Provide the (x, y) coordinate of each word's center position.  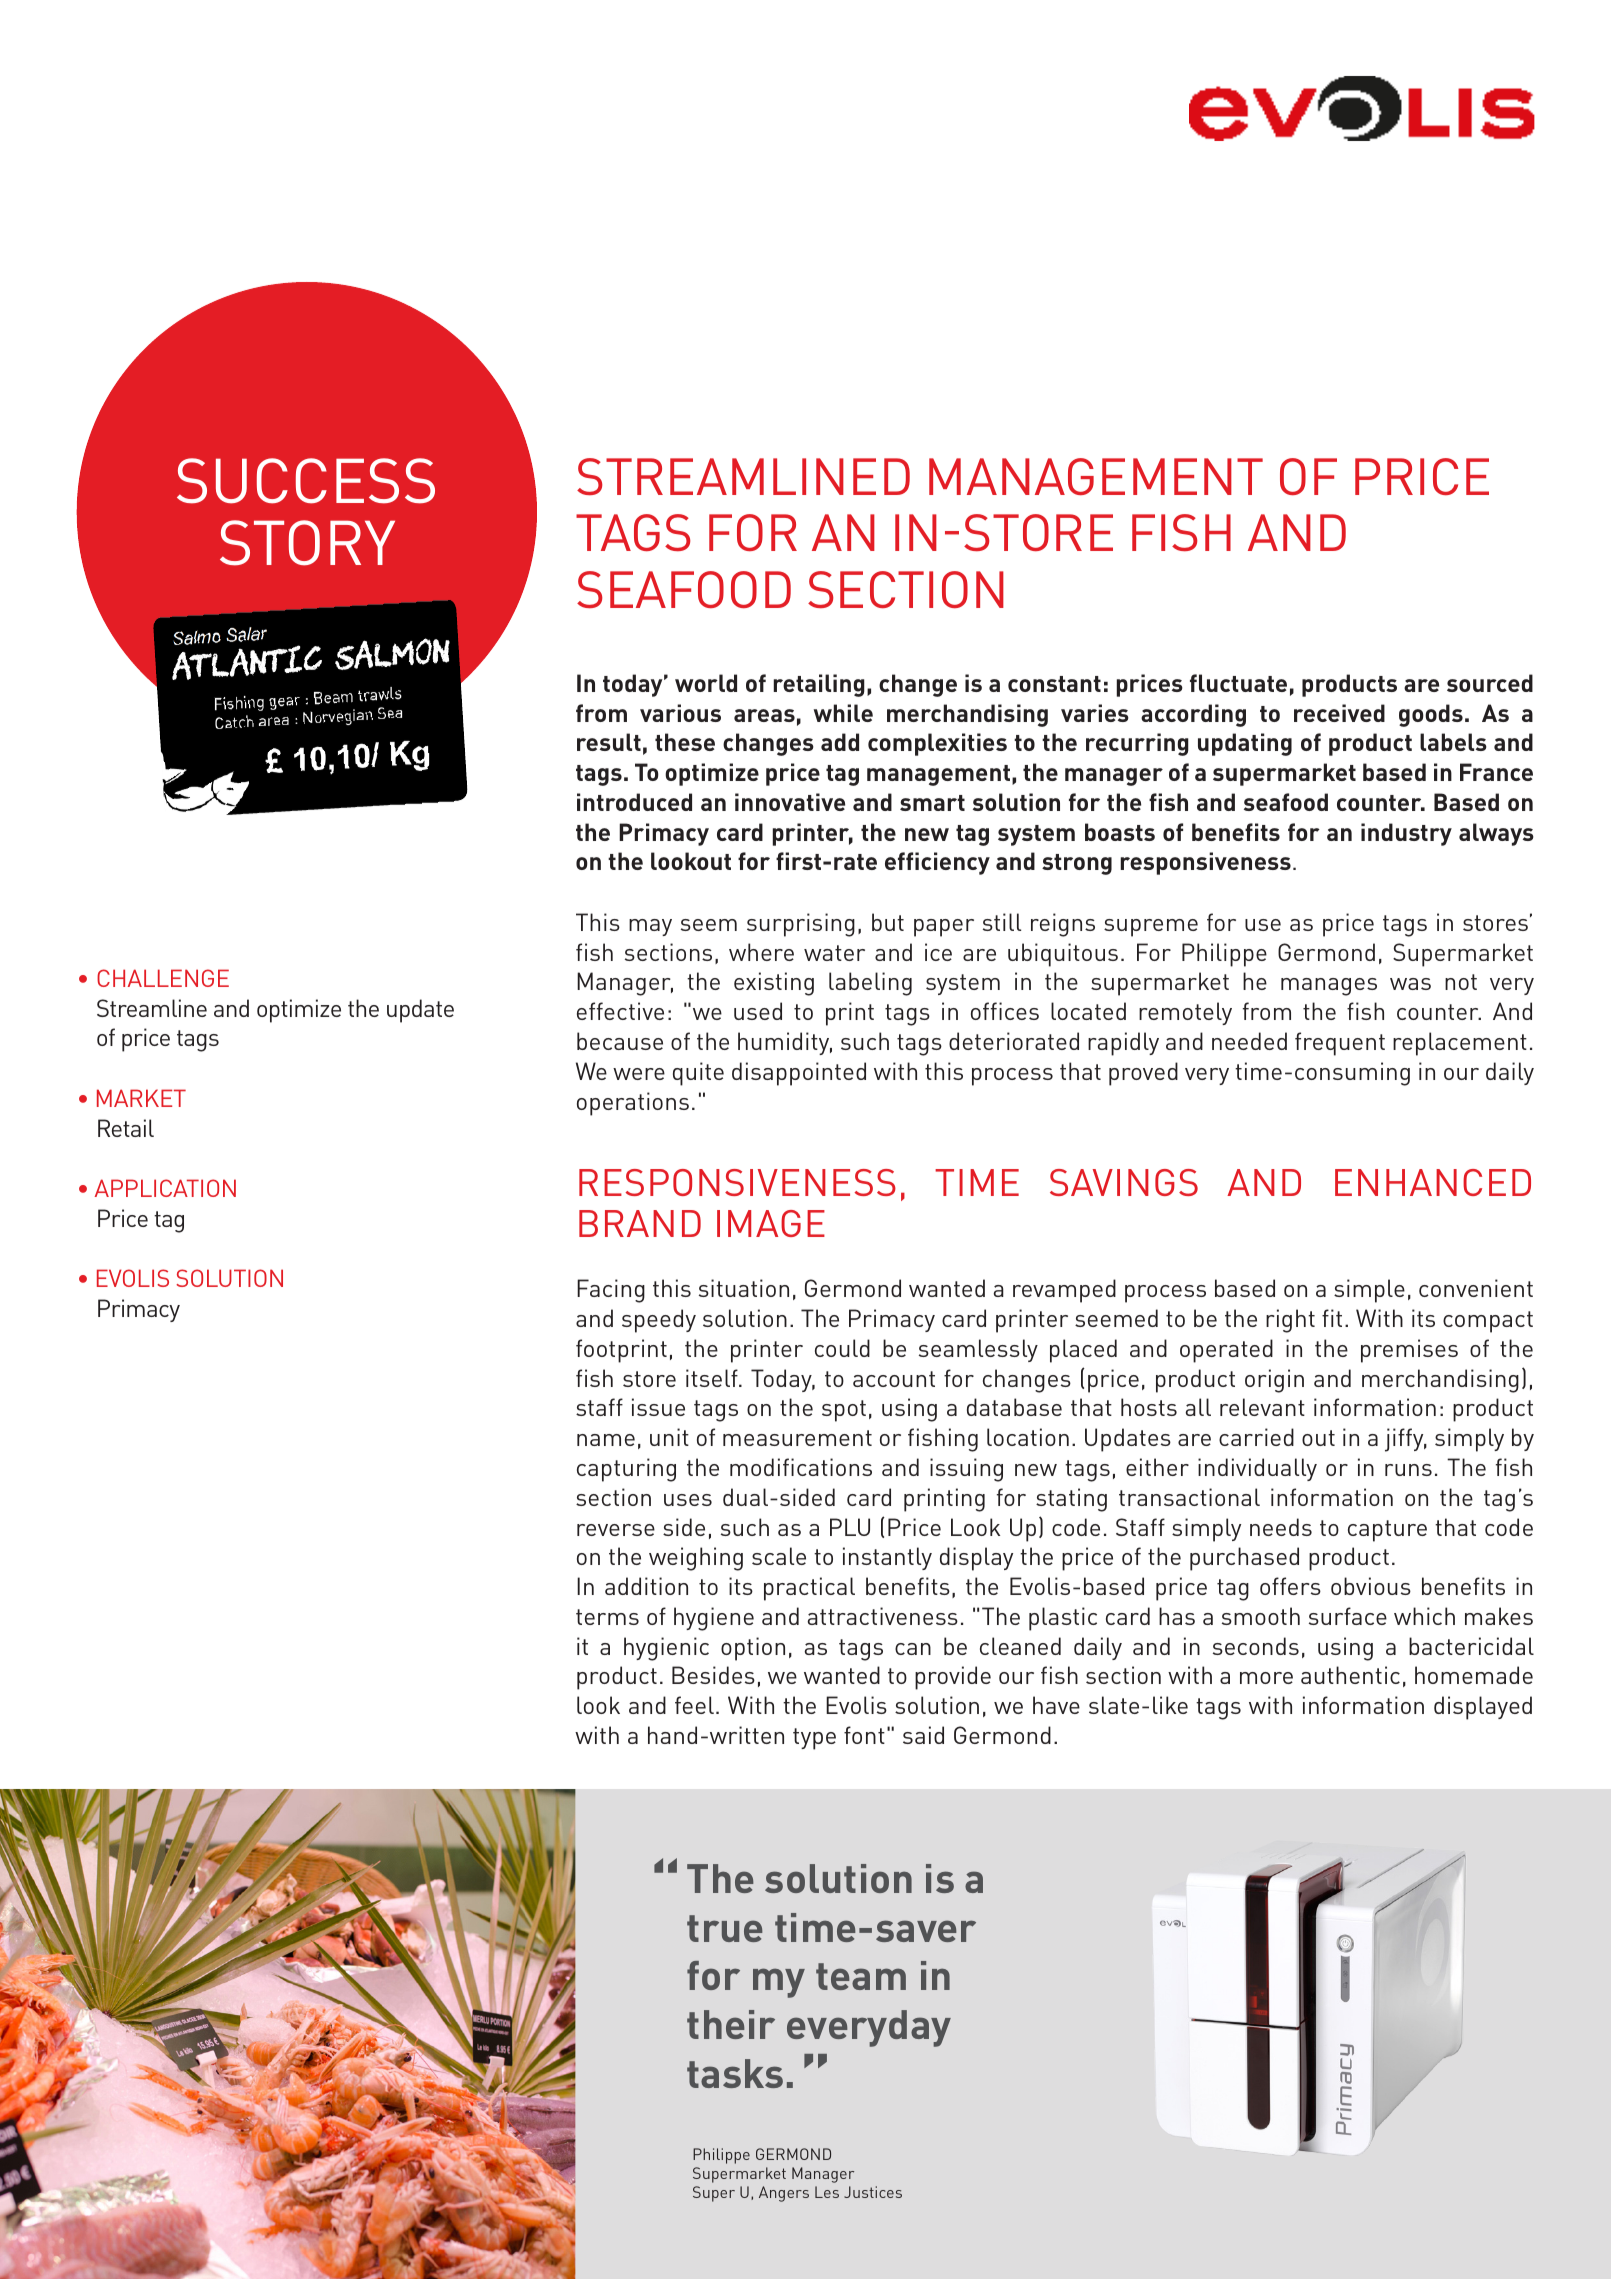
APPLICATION (165, 1188)
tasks (735, 2073)
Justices (873, 2192)
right (1290, 1321)
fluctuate (1238, 683)
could (842, 1348)
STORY (307, 543)
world (706, 683)
